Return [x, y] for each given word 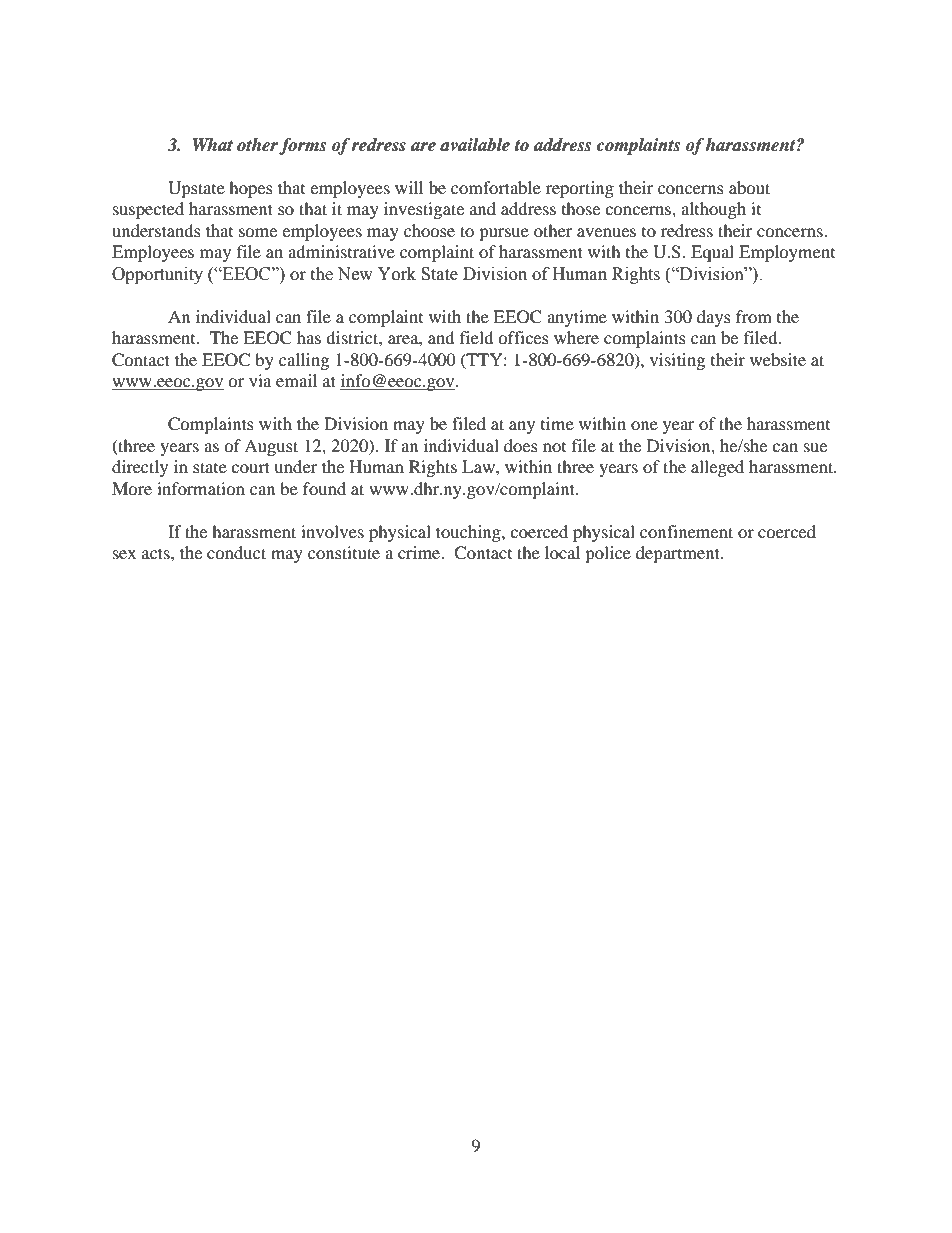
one [644, 425]
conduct [236, 552]
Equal [712, 253]
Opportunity [157, 275]
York [397, 274]
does [521, 445]
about [749, 187]
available [475, 145]
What [212, 145]
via [260, 380]
